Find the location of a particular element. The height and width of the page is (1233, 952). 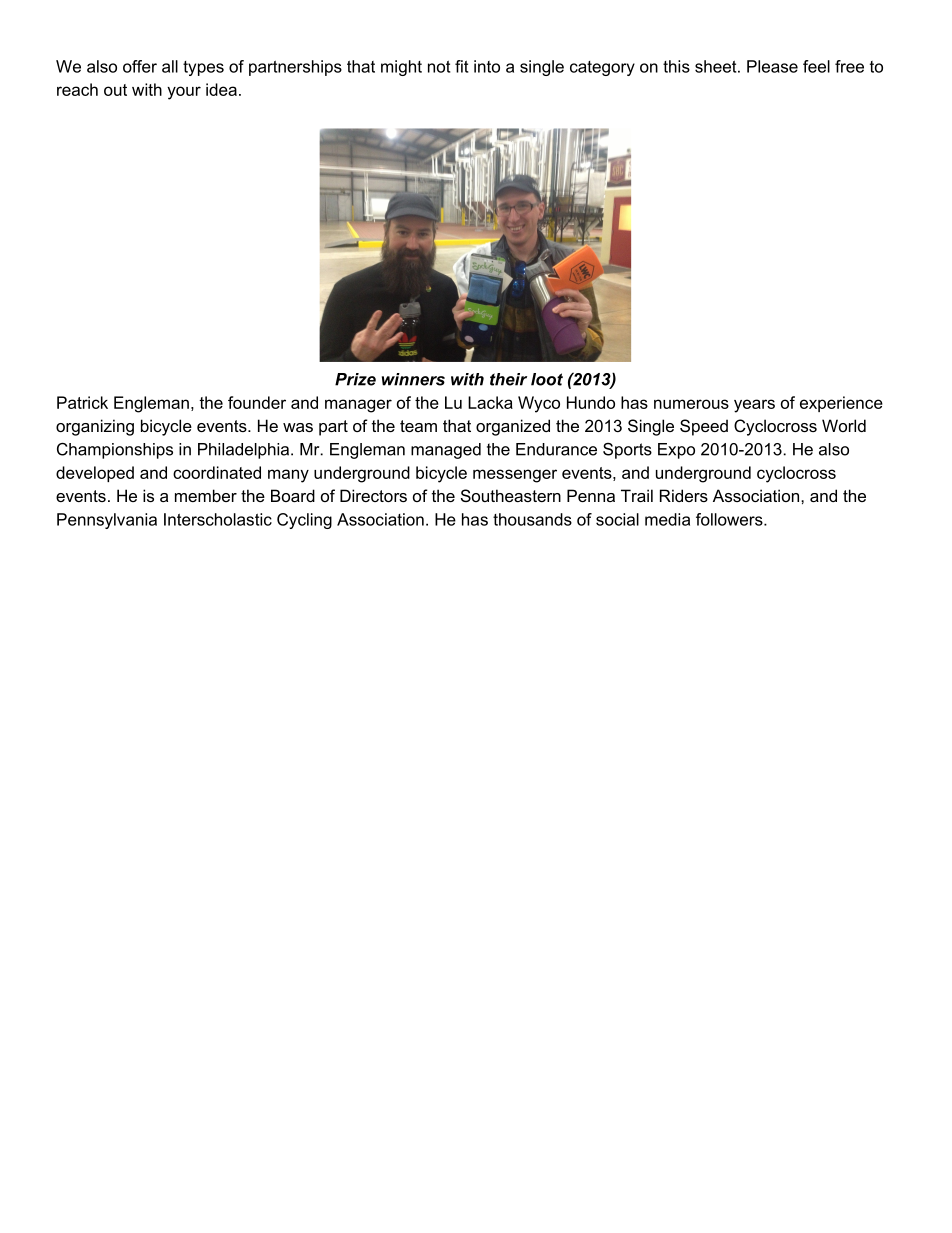

fit is located at coordinates (461, 66).
